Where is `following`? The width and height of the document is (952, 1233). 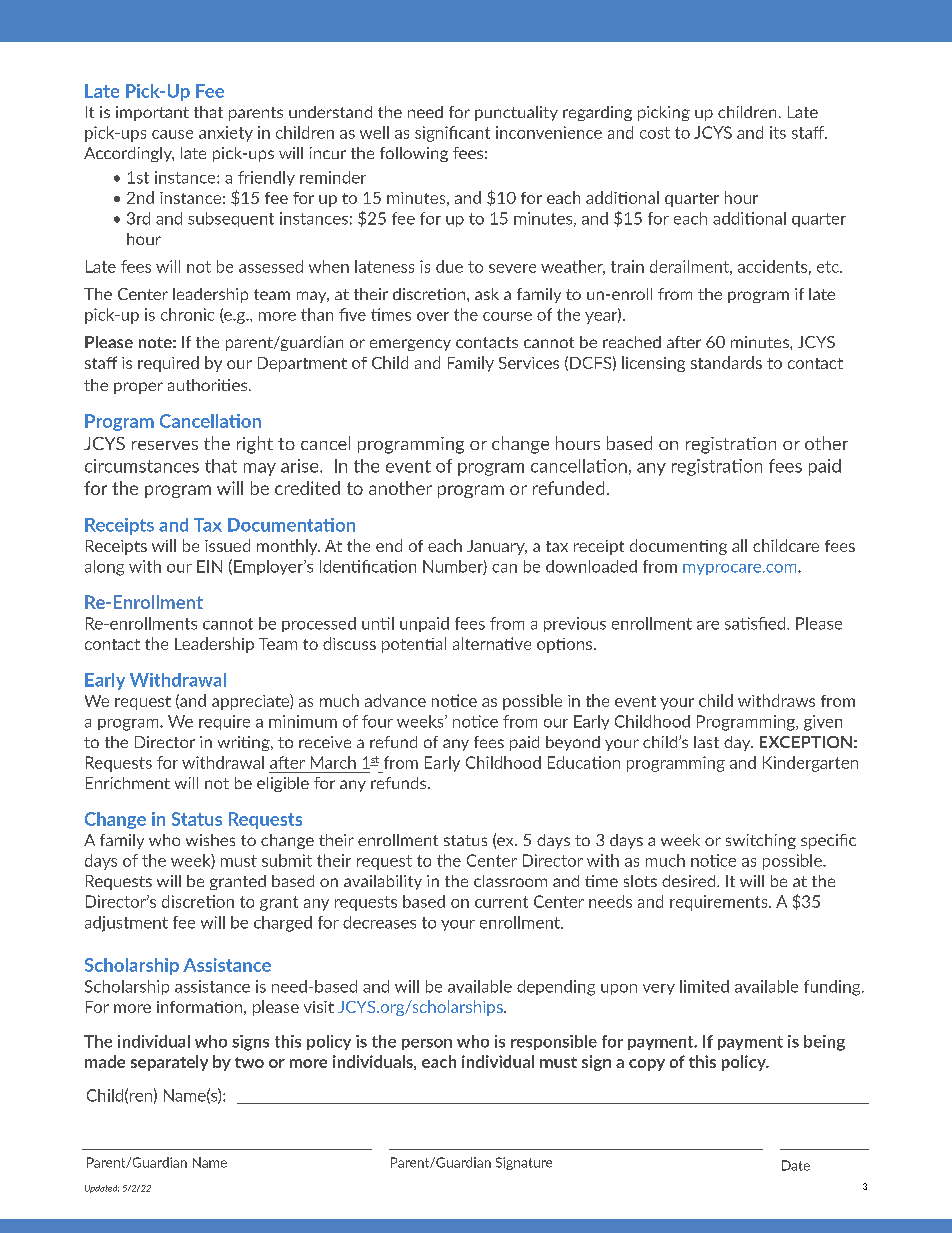
following is located at coordinates (414, 154).
